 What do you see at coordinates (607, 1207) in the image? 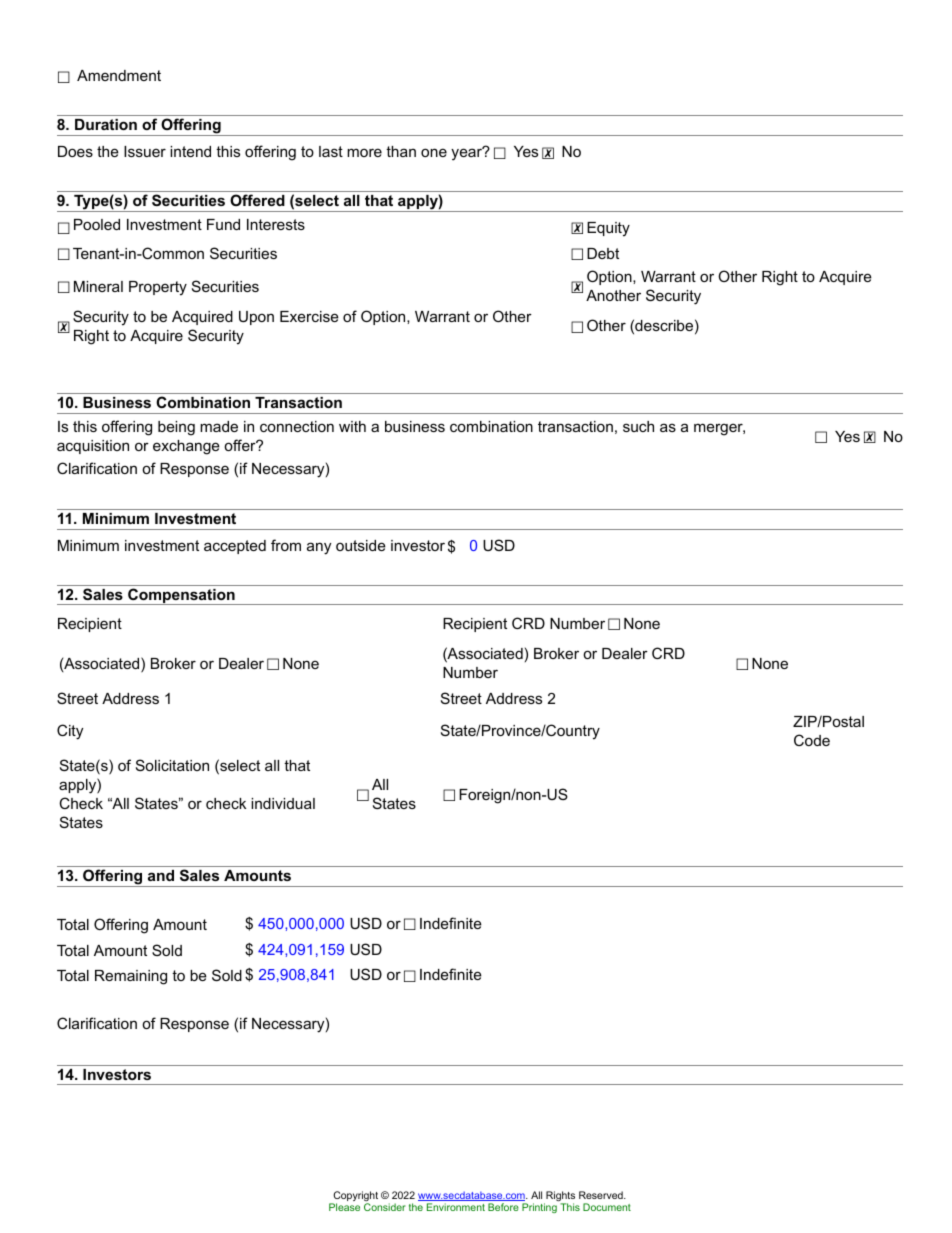
I see `Document` at bounding box center [607, 1207].
